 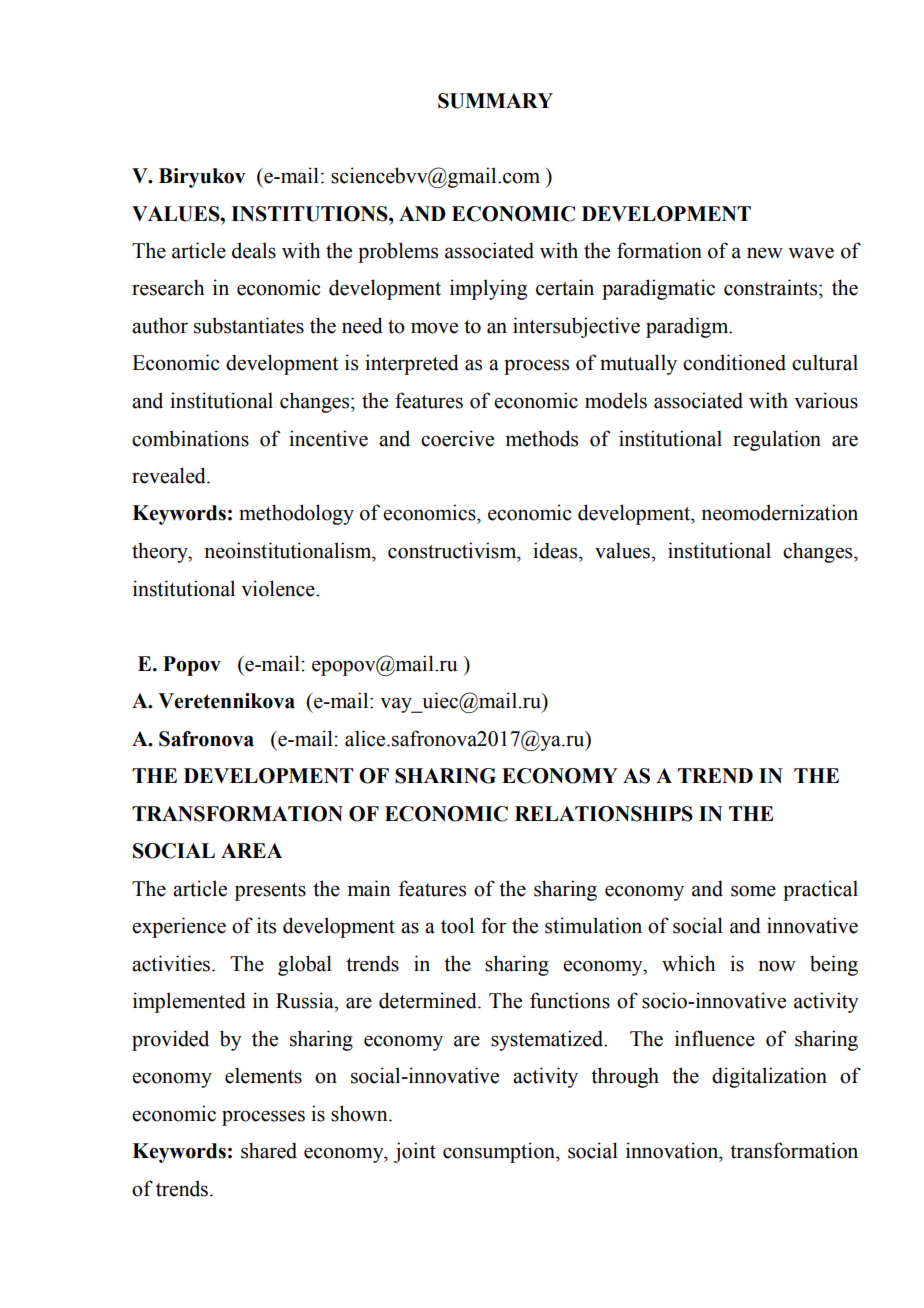 I want to click on substantiates, so click(x=249, y=325).
